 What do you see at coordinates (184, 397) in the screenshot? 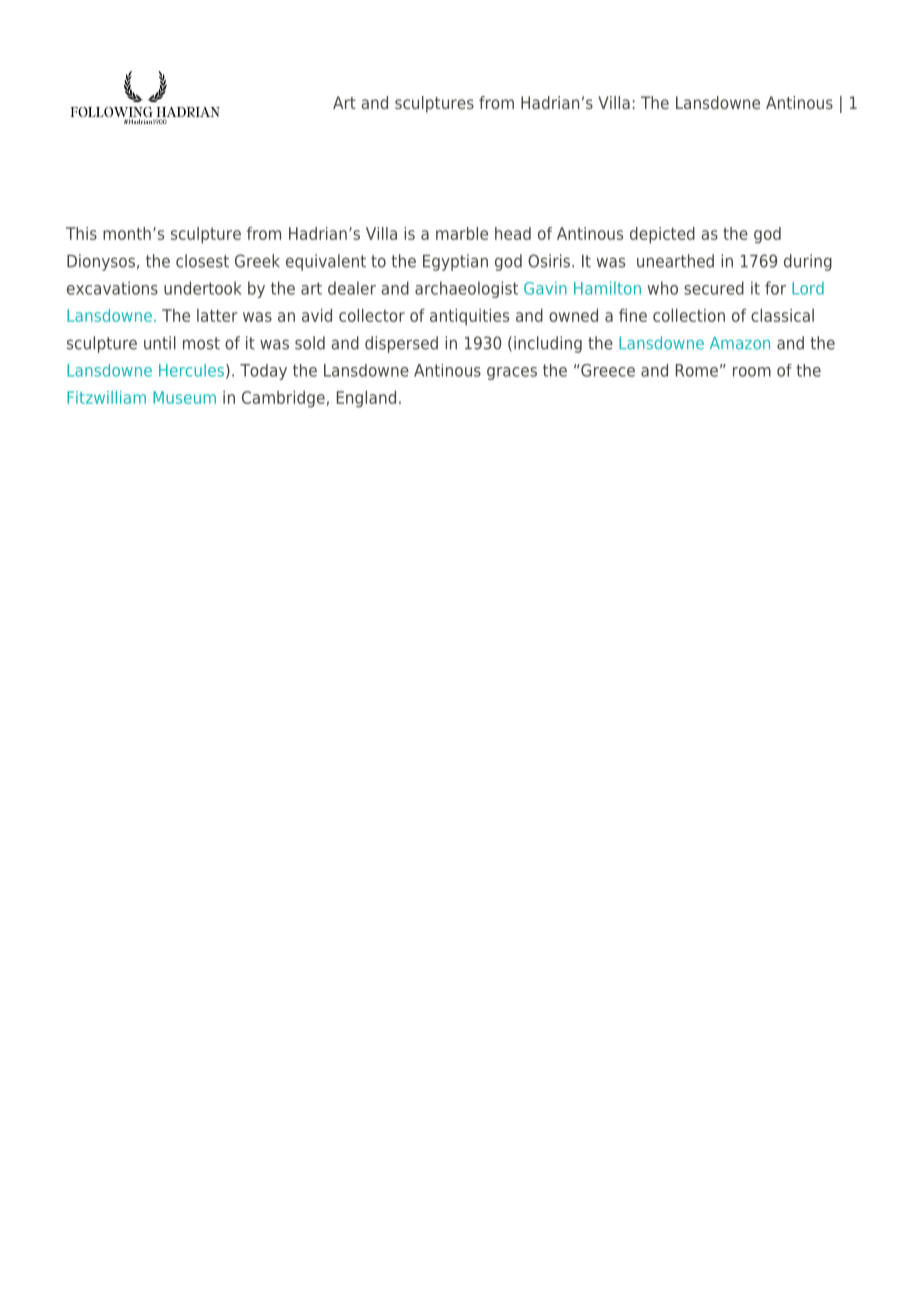
I see `Museum` at bounding box center [184, 397].
